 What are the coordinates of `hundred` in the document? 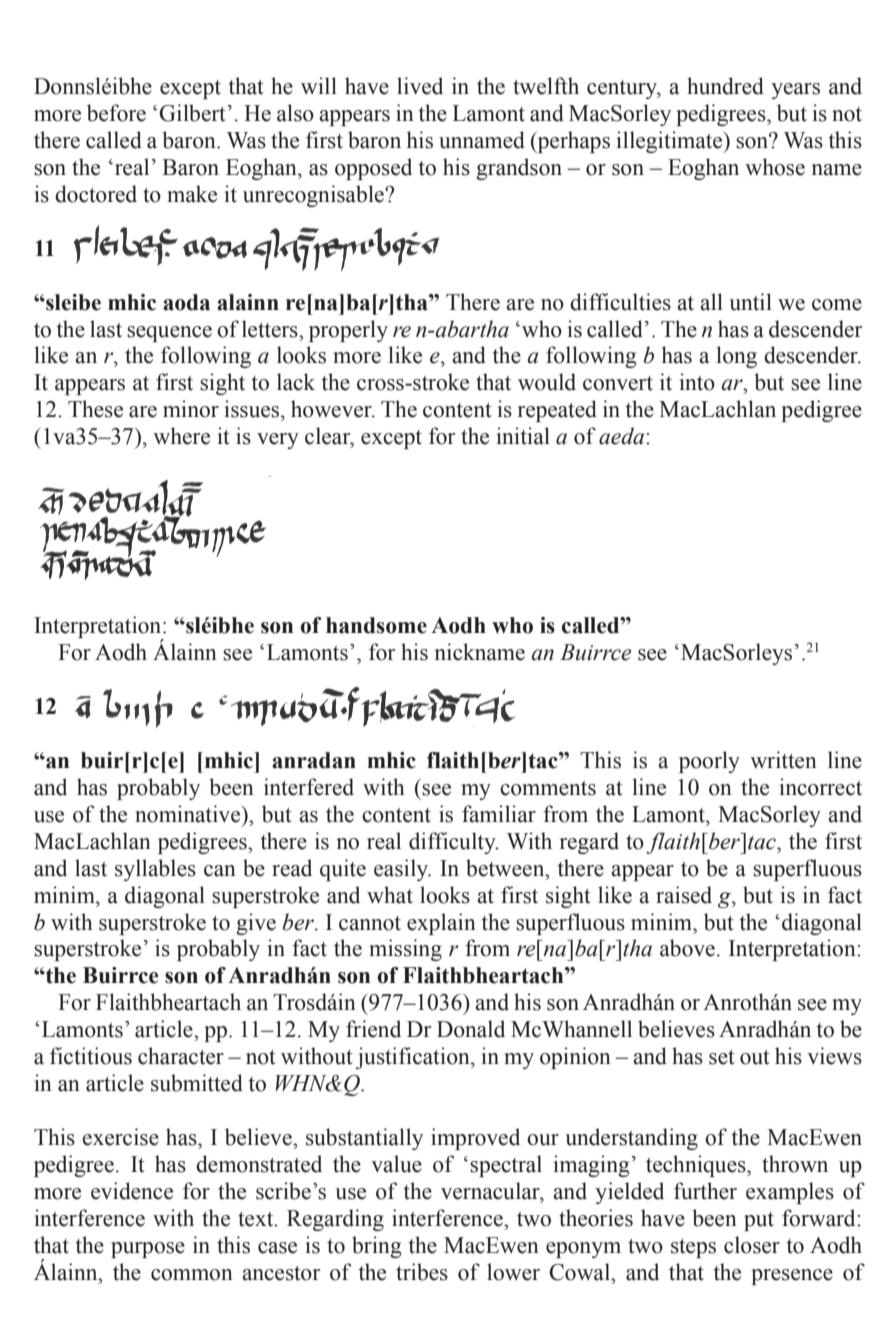 It's located at (725, 86).
